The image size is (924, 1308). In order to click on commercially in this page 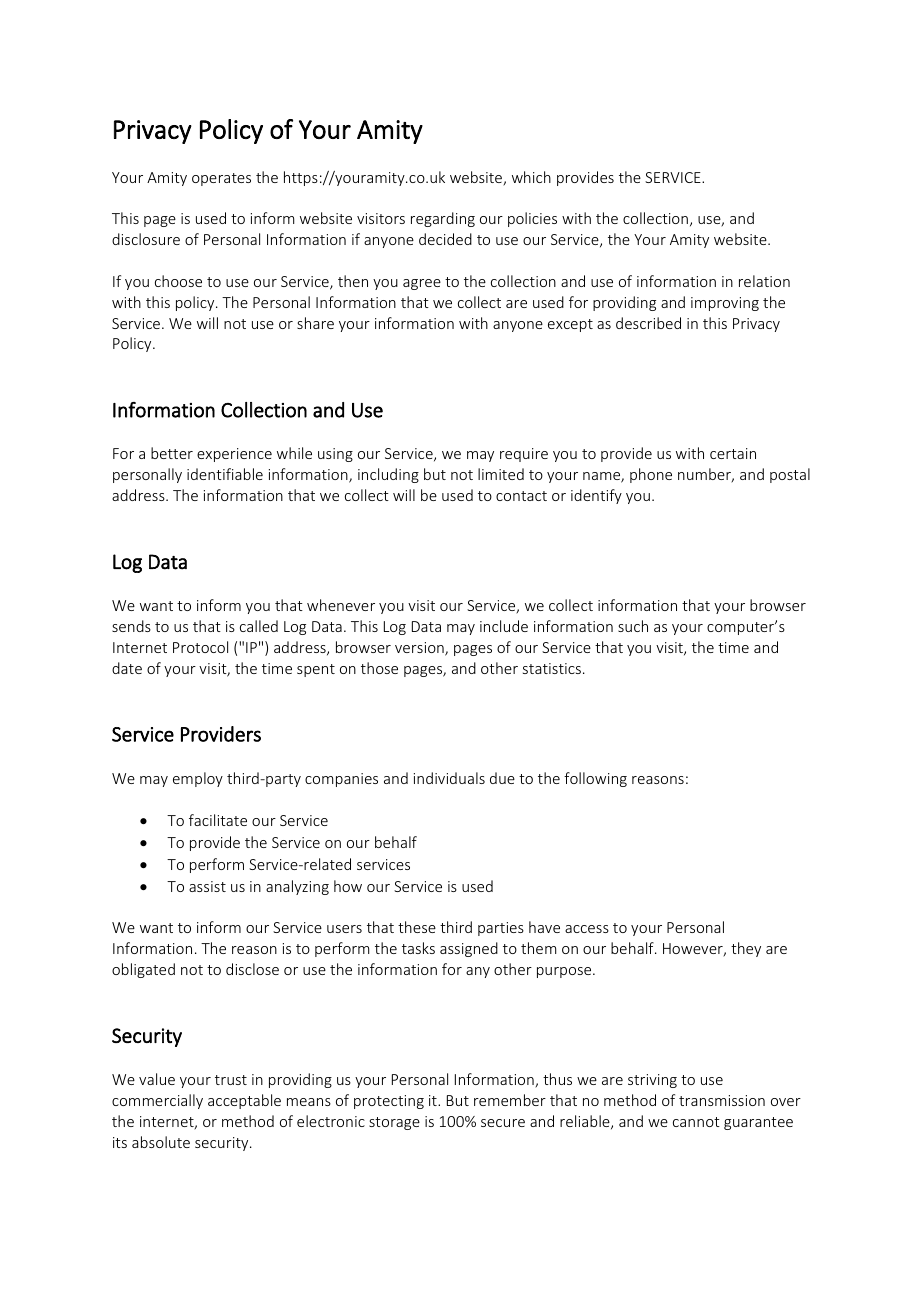, I will do `click(157, 1101)`.
